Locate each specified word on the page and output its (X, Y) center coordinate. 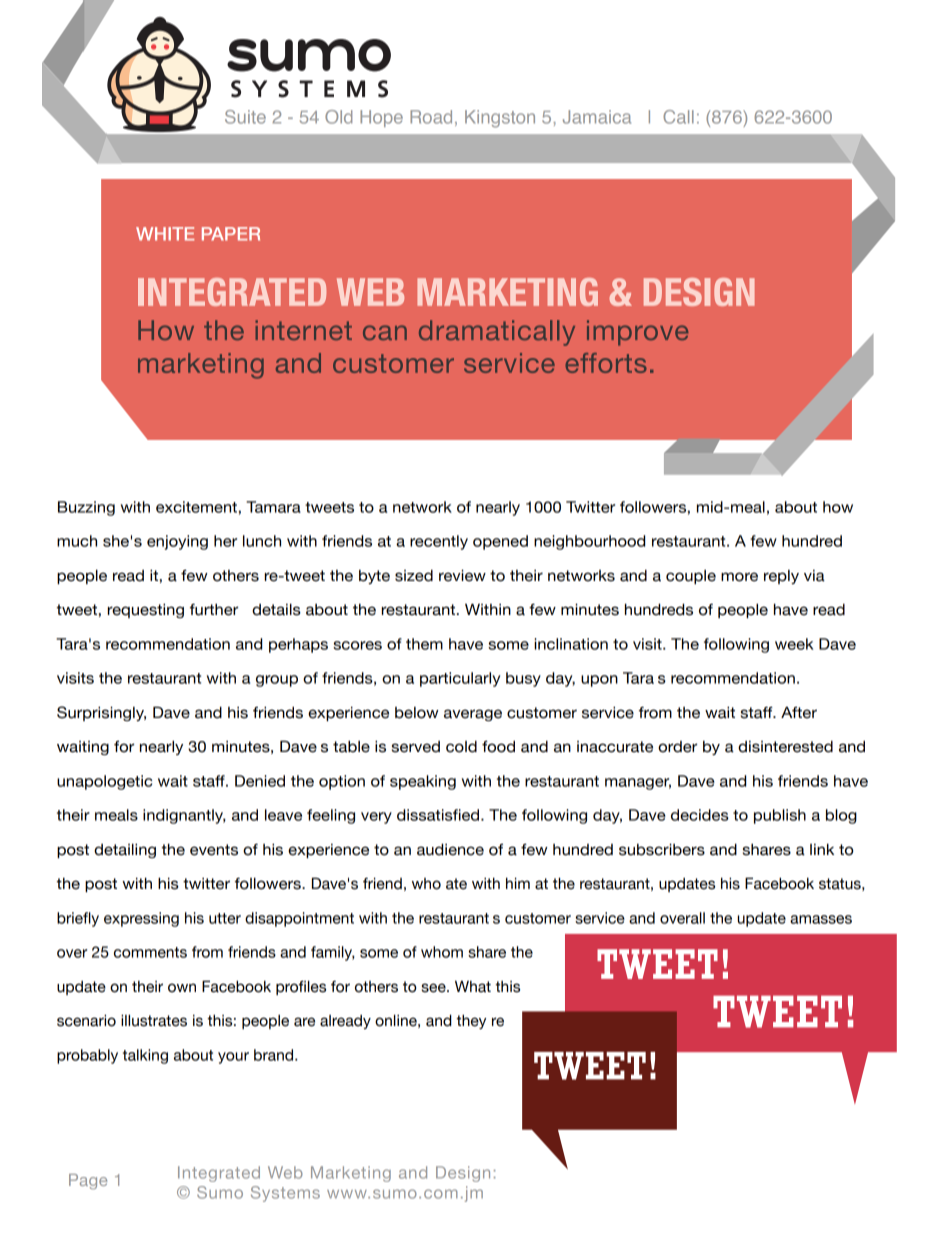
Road (431, 117)
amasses (821, 919)
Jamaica (597, 117)
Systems (285, 1194)
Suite (245, 117)
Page (88, 1181)
